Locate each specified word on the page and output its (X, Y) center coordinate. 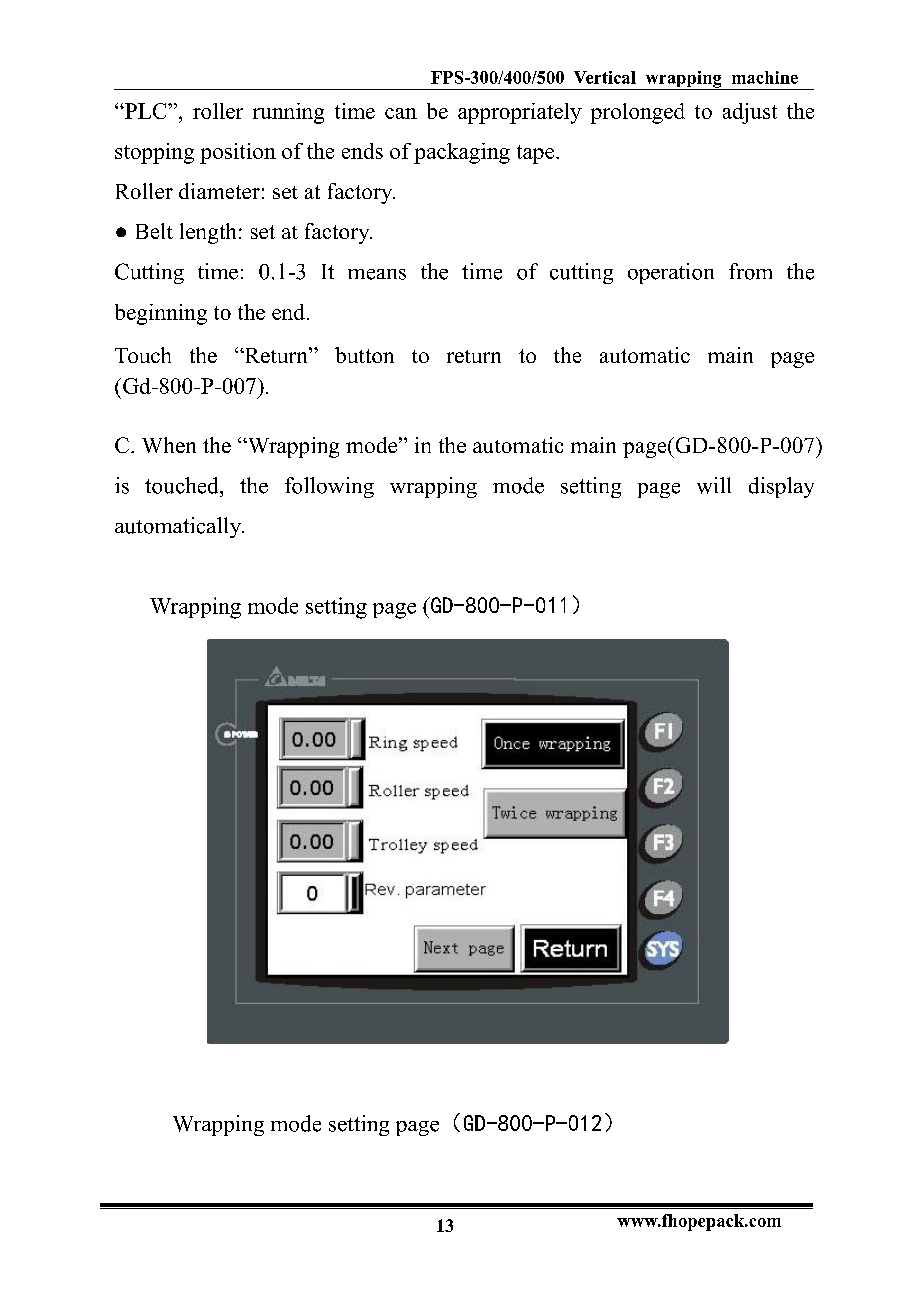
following (329, 487)
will (714, 485)
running (288, 113)
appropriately (520, 113)
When (169, 445)
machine (765, 77)
